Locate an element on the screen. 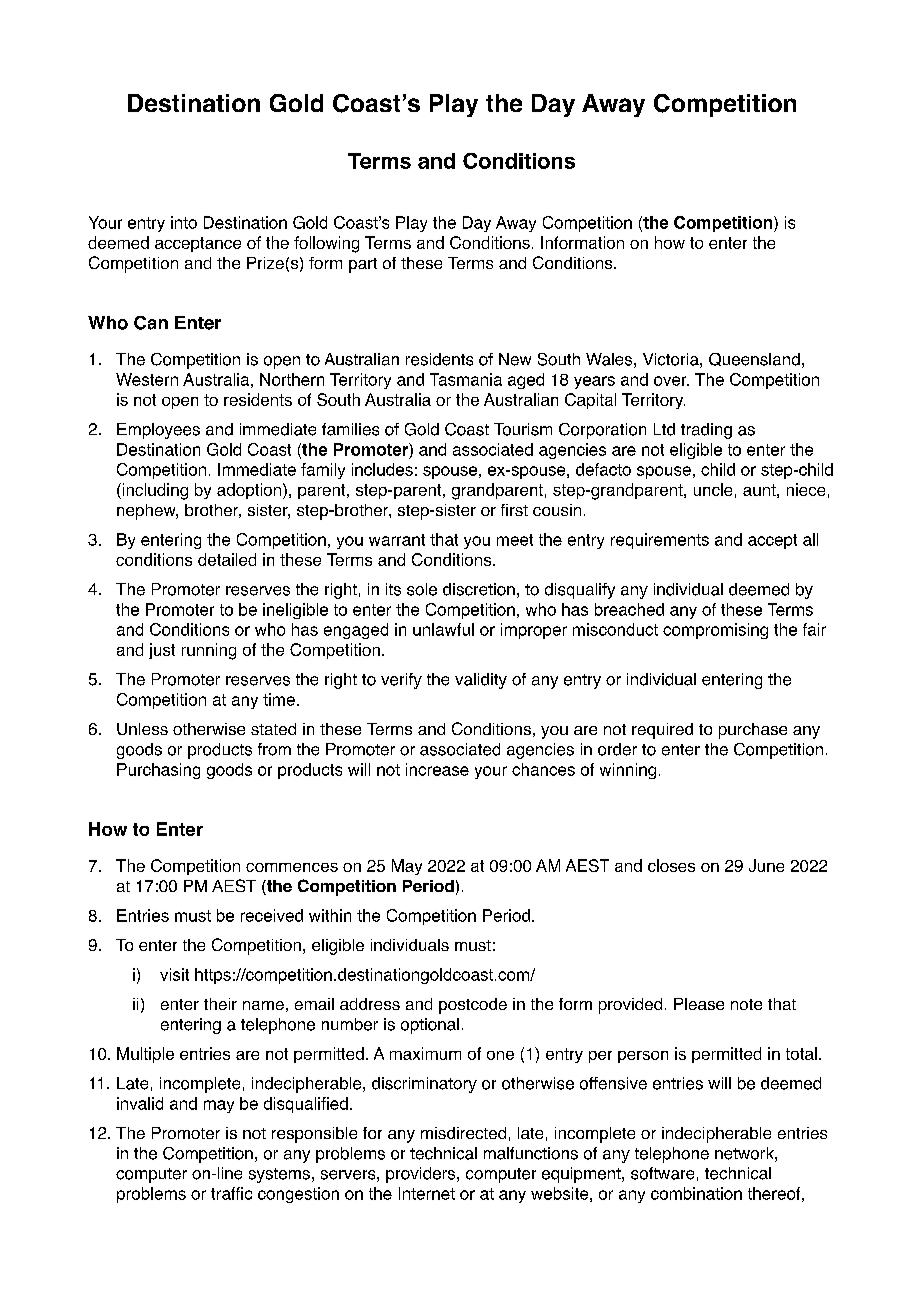  combination is located at coordinates (696, 1193).
